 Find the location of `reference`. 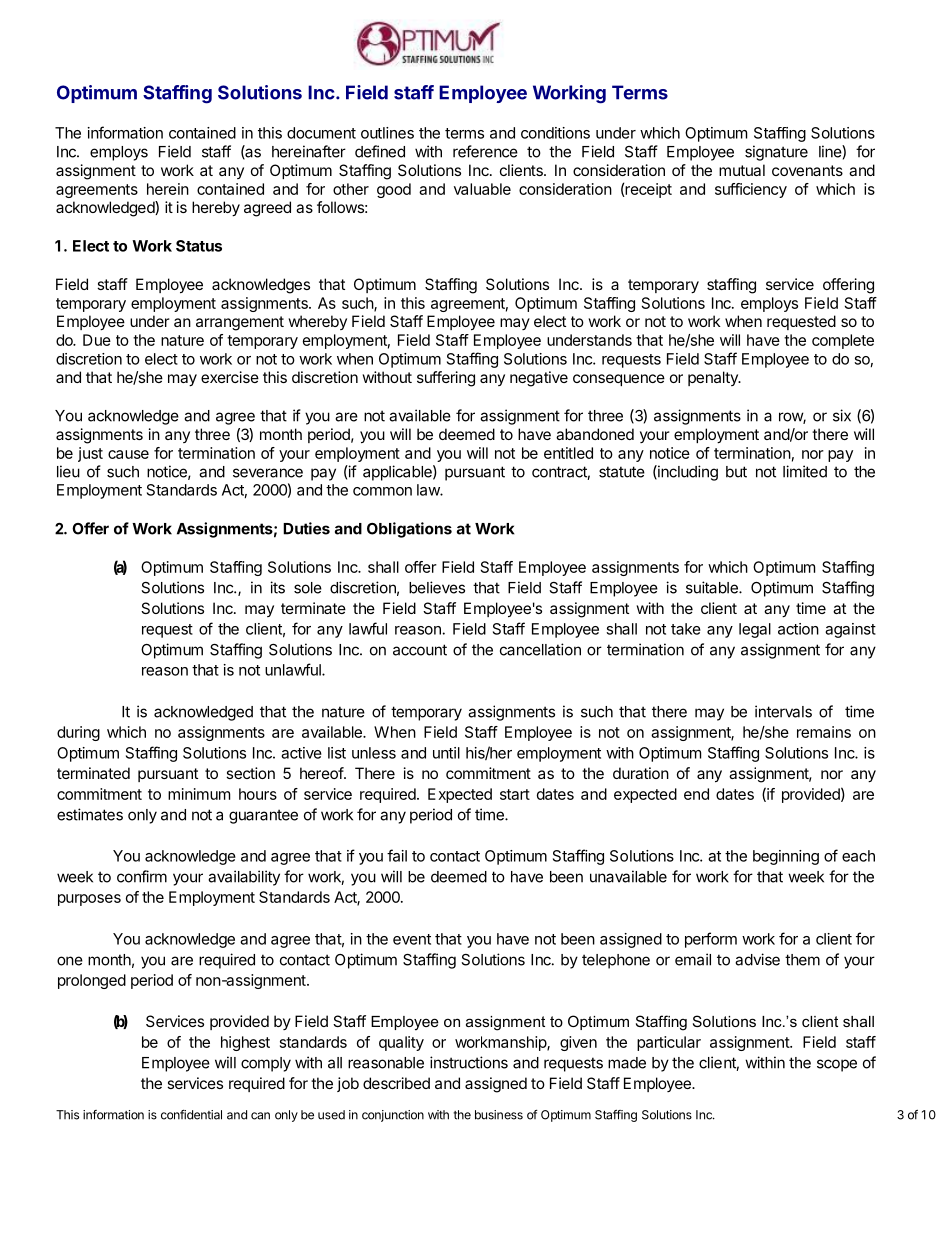

reference is located at coordinates (485, 151).
